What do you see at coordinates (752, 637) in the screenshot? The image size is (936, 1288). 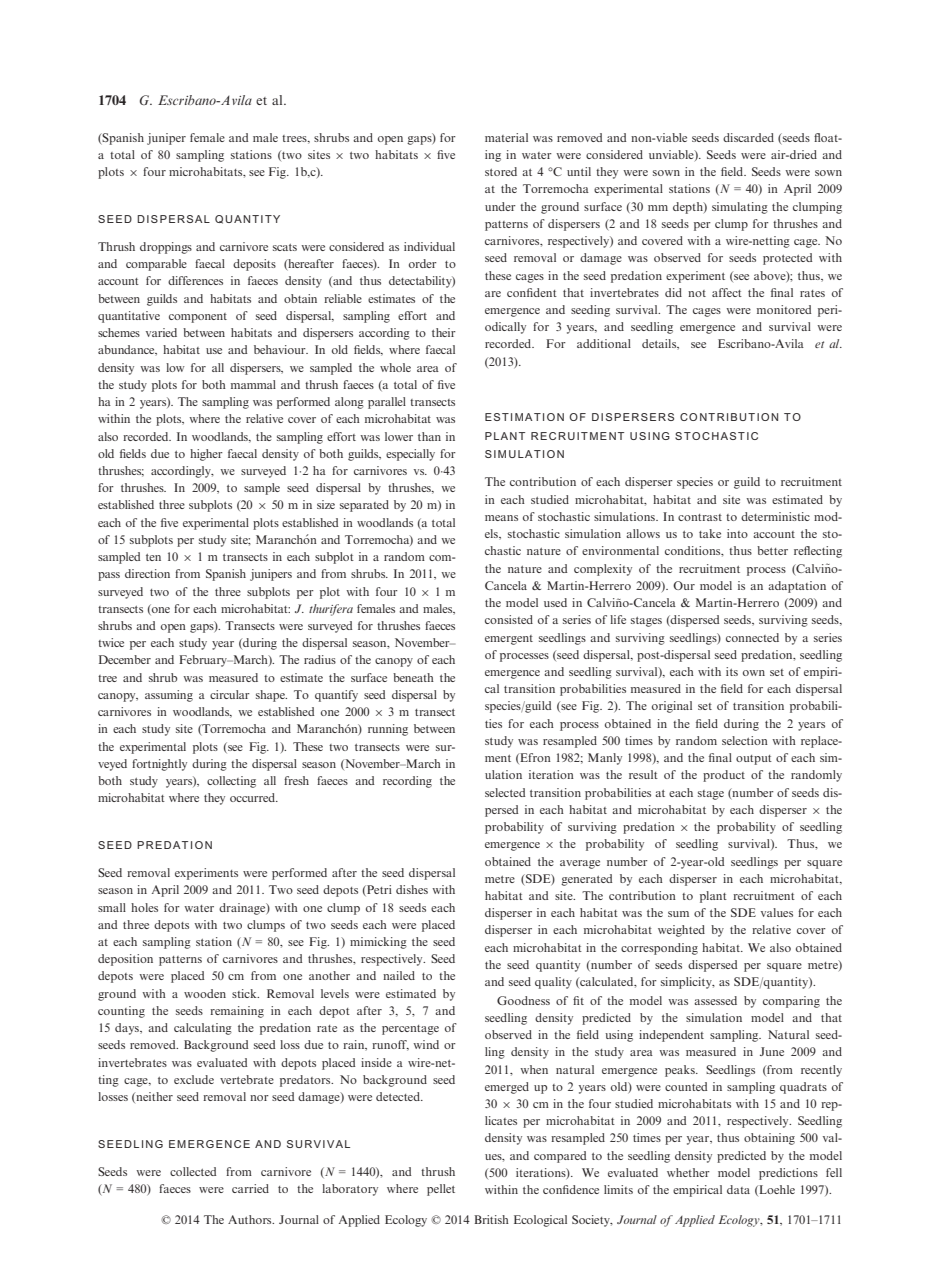 I see `connected` at bounding box center [752, 637].
